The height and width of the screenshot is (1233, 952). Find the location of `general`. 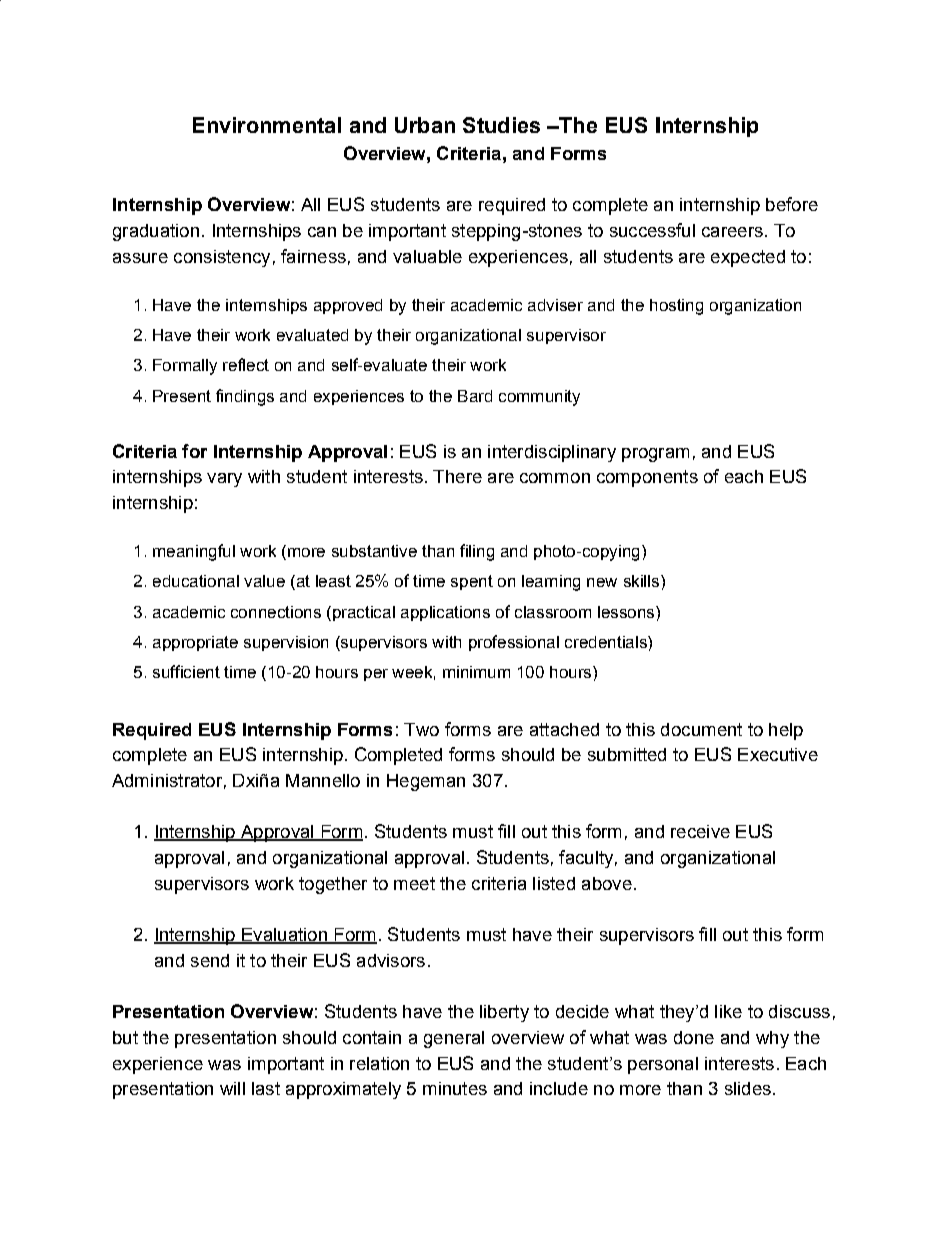

general is located at coordinates (454, 1039).
